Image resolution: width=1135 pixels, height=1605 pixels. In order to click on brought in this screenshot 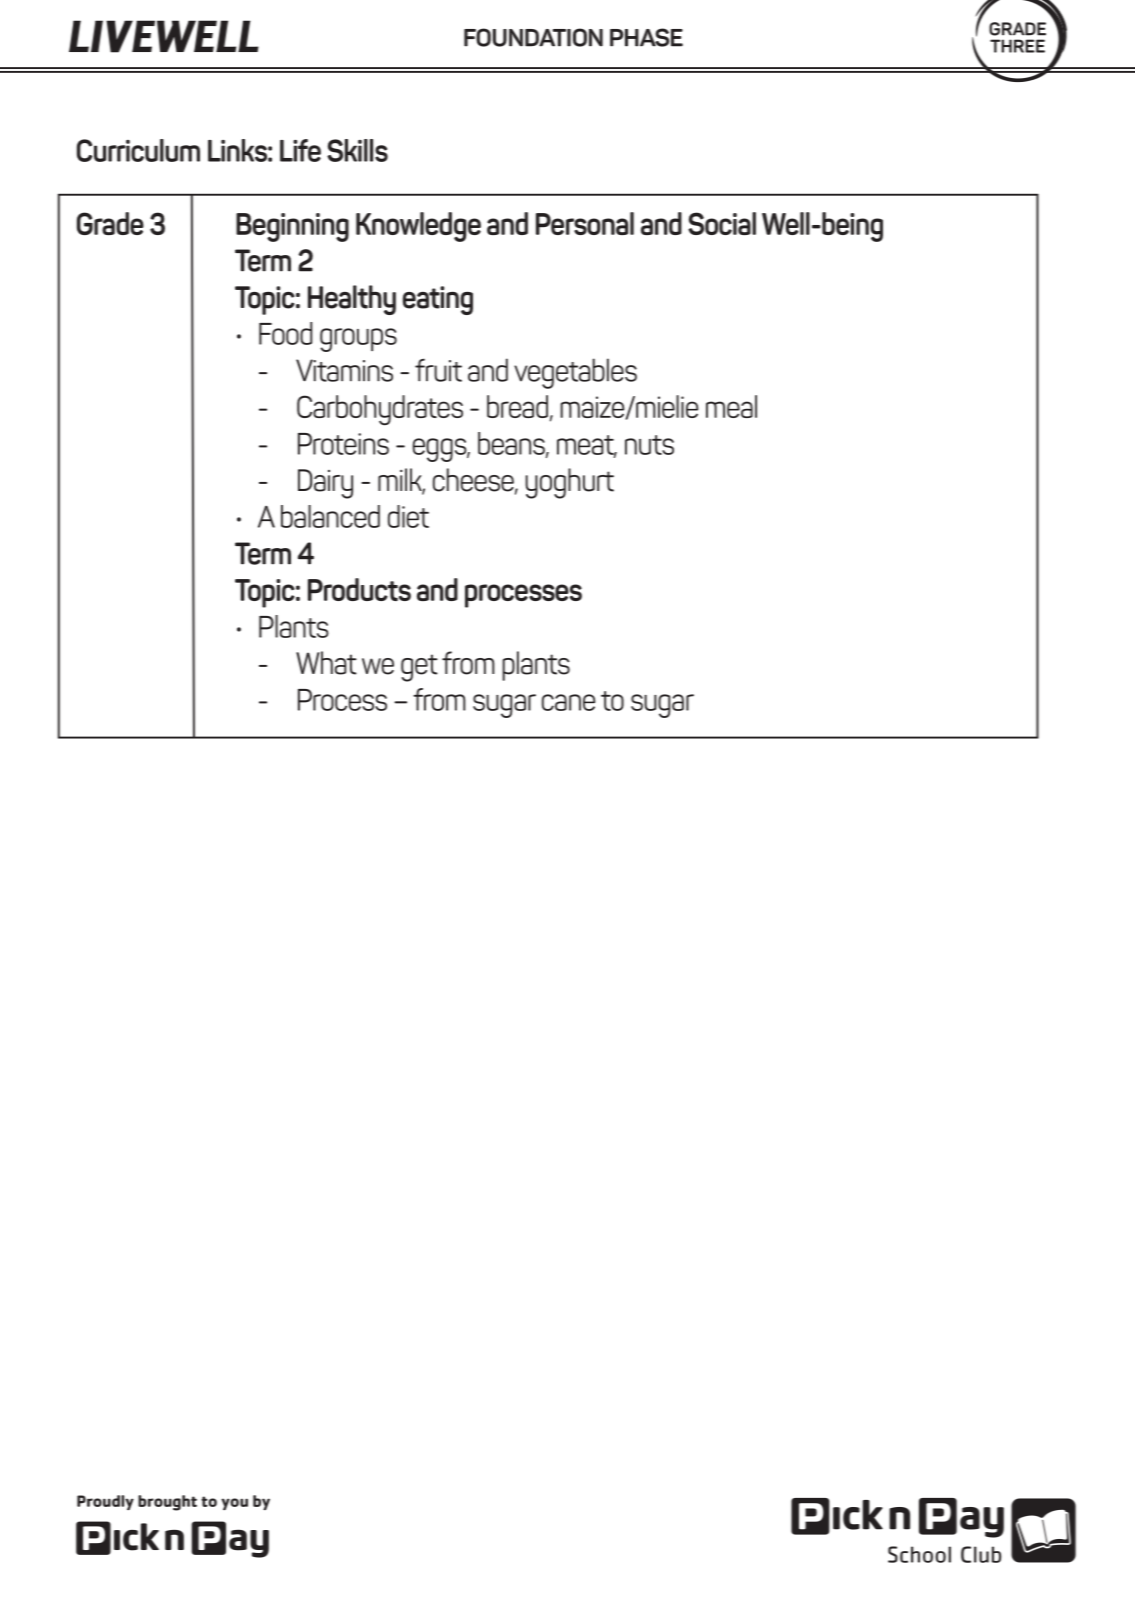, I will do `click(167, 1503)`.
